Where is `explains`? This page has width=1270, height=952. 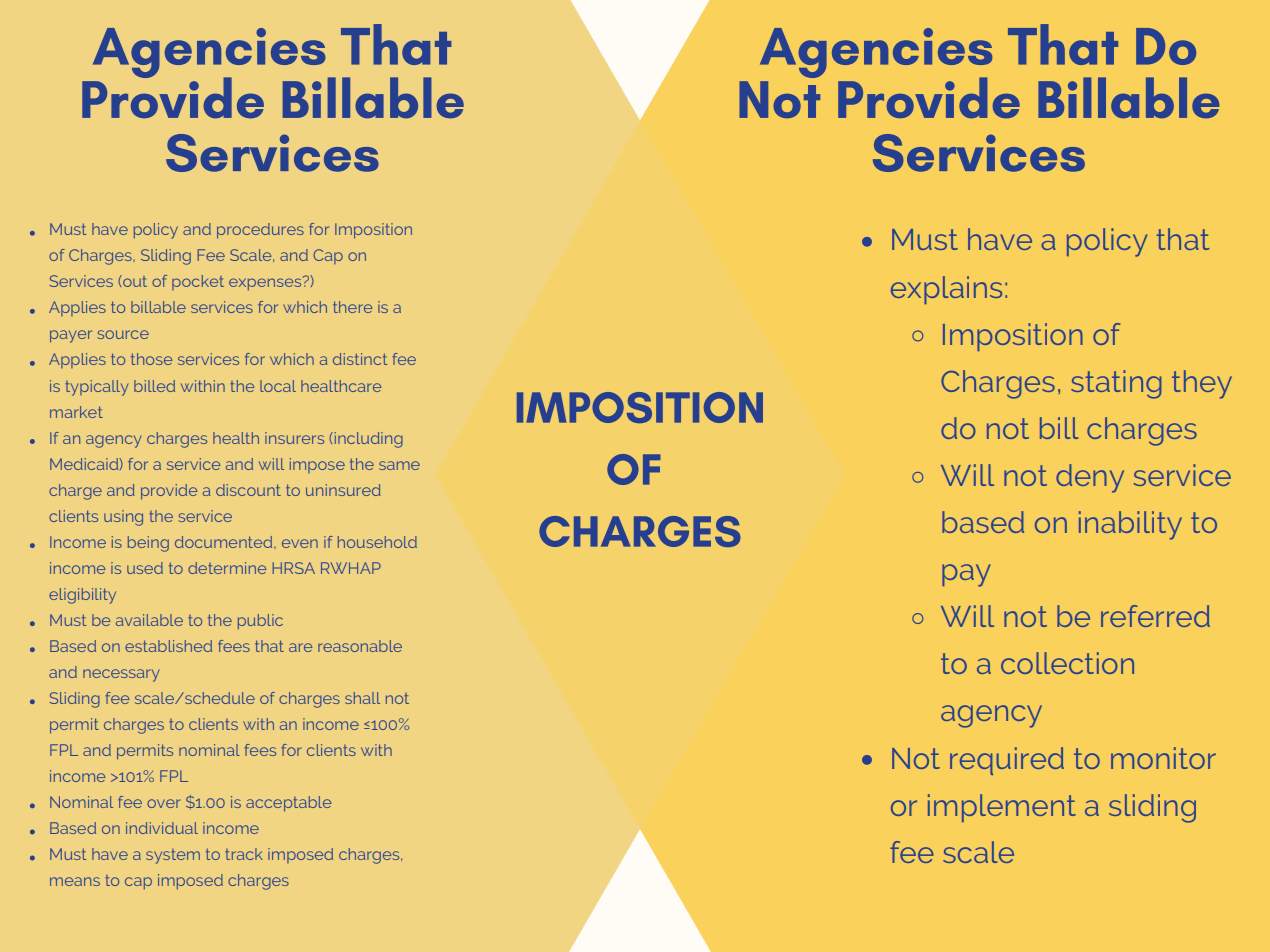 explains is located at coordinates (946, 290).
